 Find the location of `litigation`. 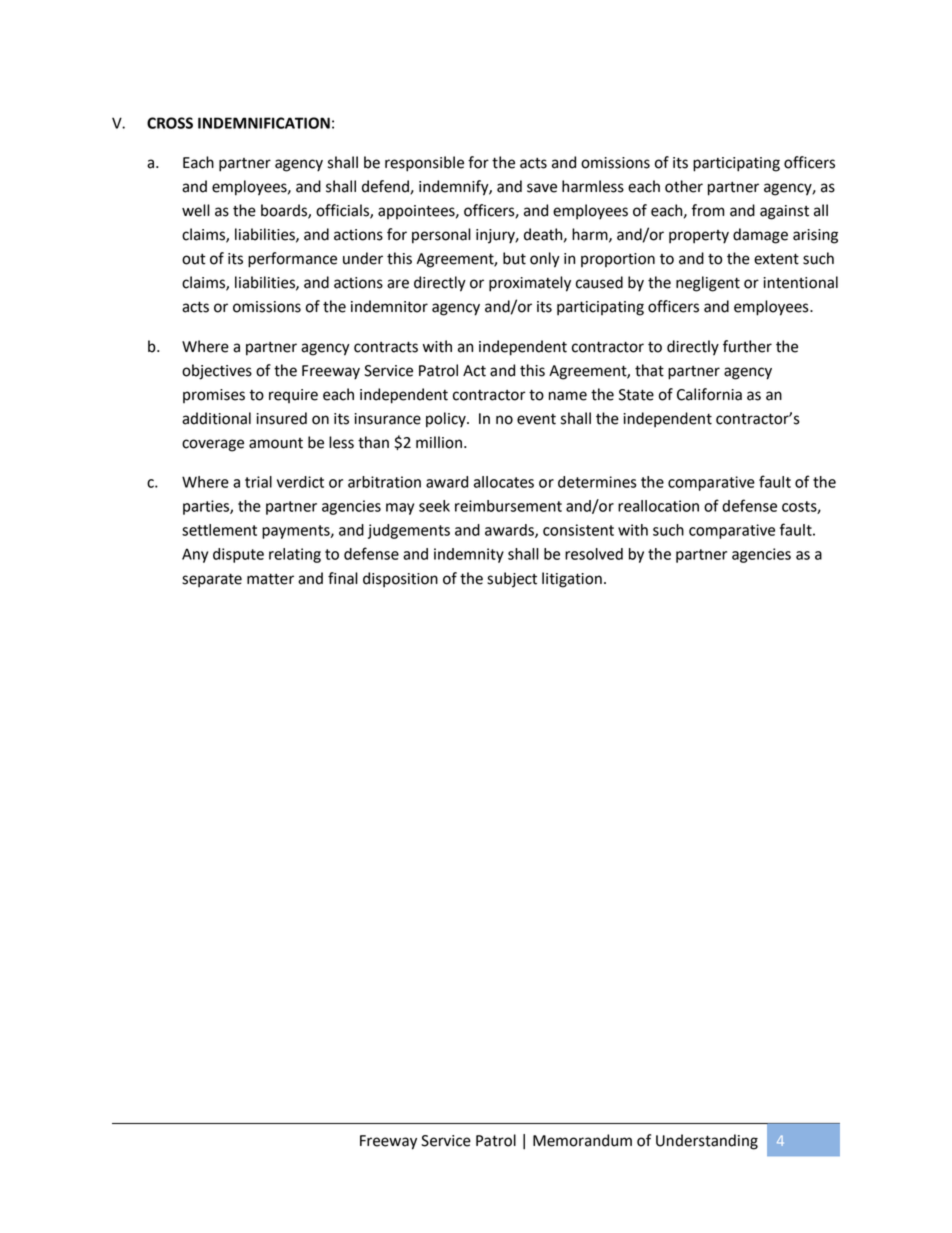

litigation is located at coordinates (572, 580).
